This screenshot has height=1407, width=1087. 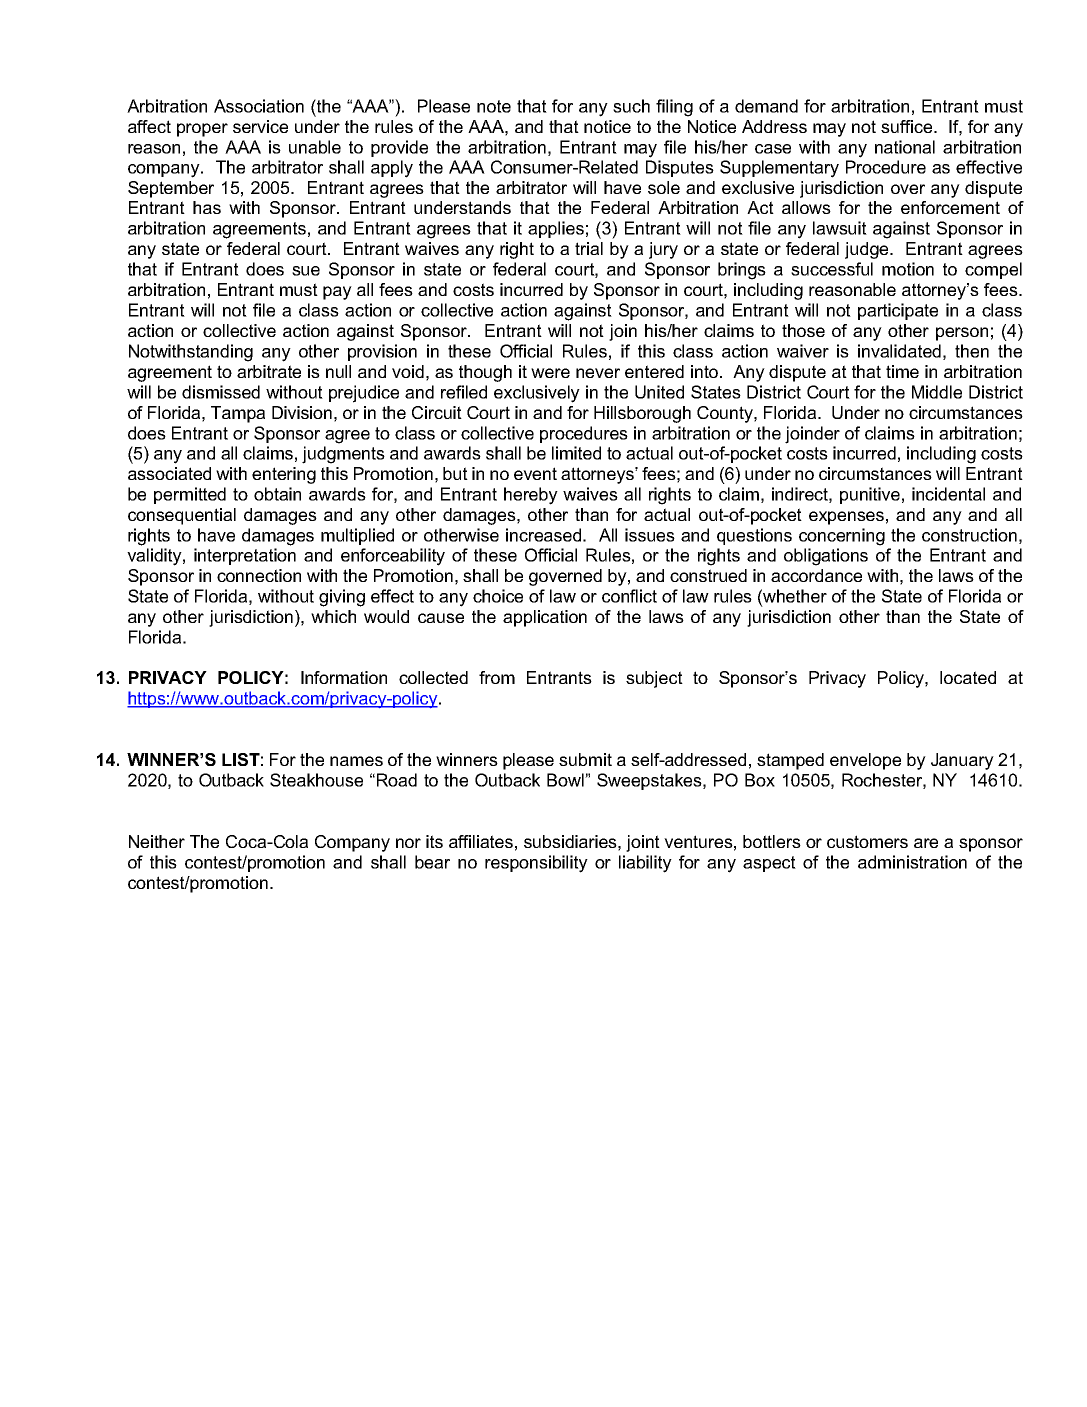 What do you see at coordinates (631, 106) in the screenshot?
I see `such` at bounding box center [631, 106].
